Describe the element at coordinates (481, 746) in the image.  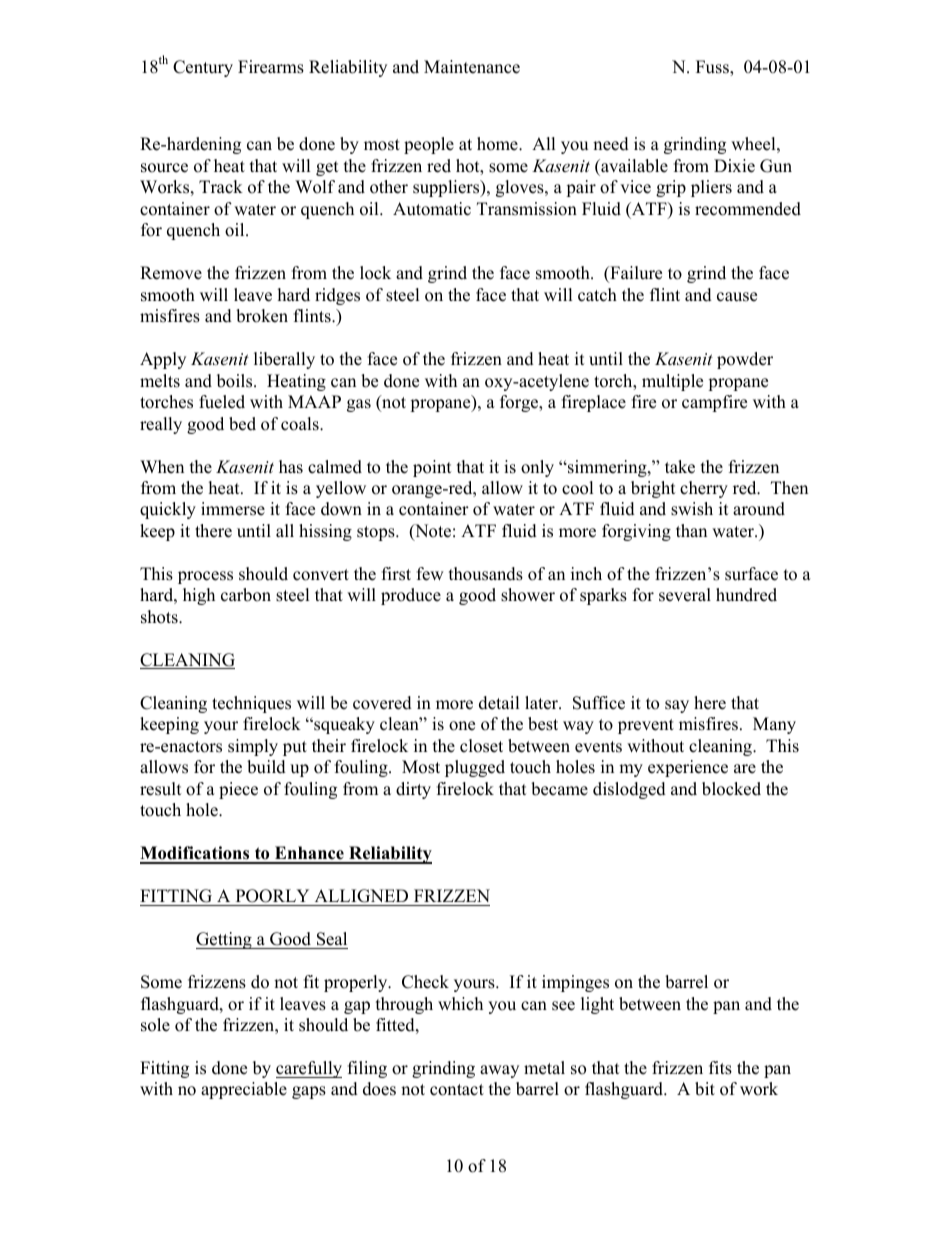
I see `closet` at that location.
